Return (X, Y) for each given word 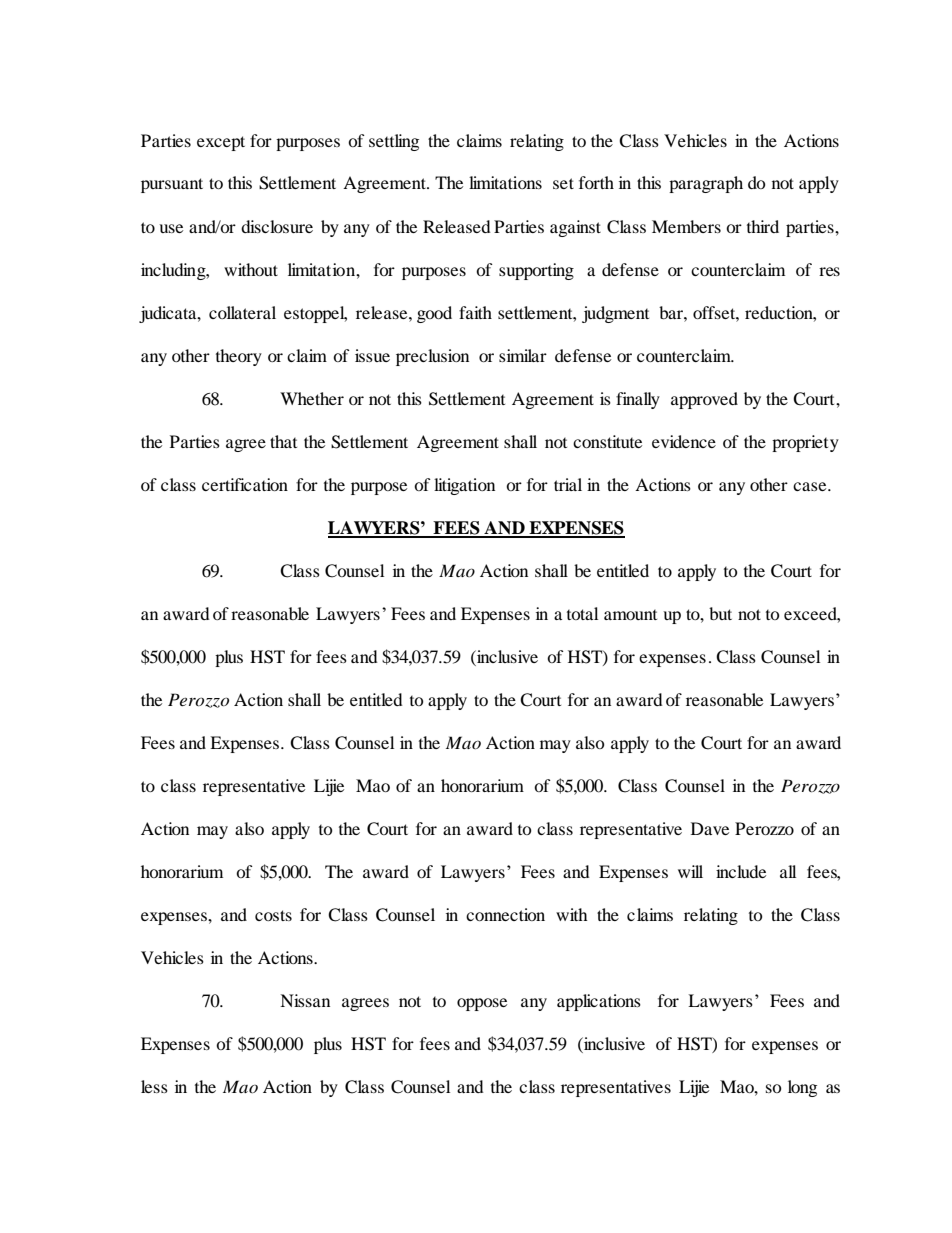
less (154, 1086)
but (720, 613)
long (802, 1088)
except (221, 143)
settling (394, 142)
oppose (482, 1004)
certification (245, 484)
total (582, 613)
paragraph (706, 184)
